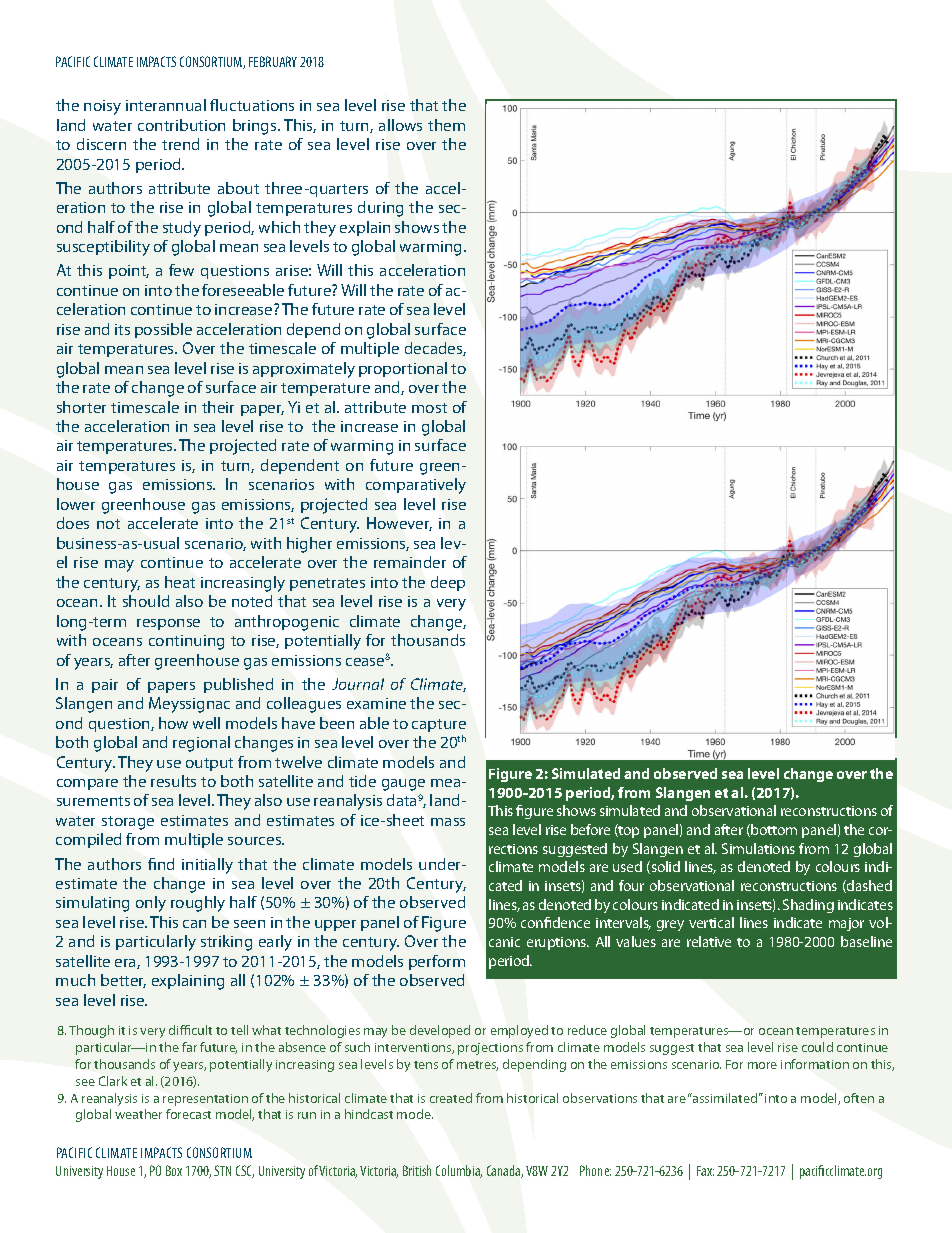 This document has height=1233, width=952. I want to click on most, so click(429, 408).
